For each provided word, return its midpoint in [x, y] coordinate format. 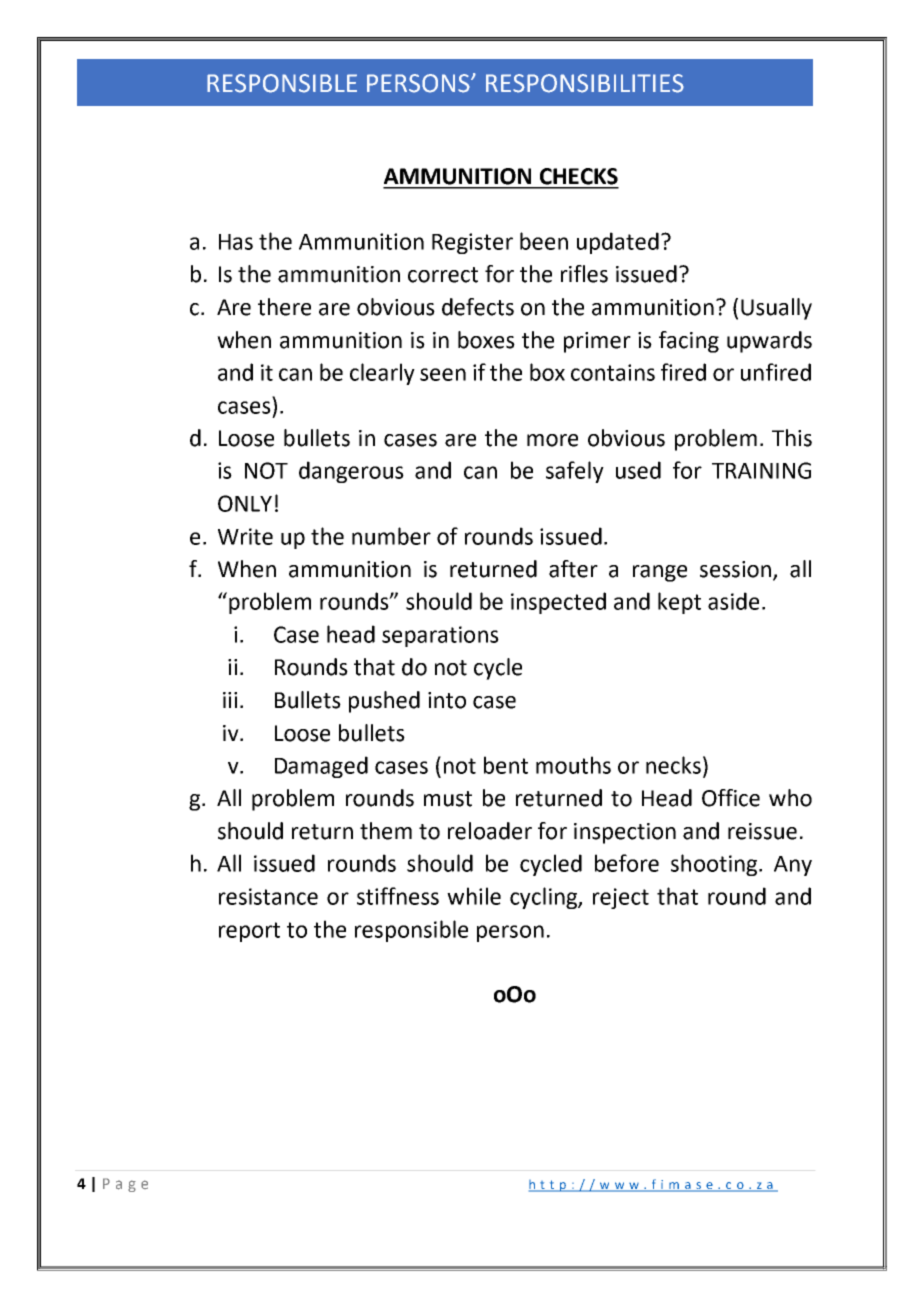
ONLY [245, 503]
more [552, 440]
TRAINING [761, 470]
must [448, 799]
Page [125, 1185]
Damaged [321, 767]
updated [618, 243]
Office [731, 798]
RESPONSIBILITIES [585, 83]
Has [236, 242]
